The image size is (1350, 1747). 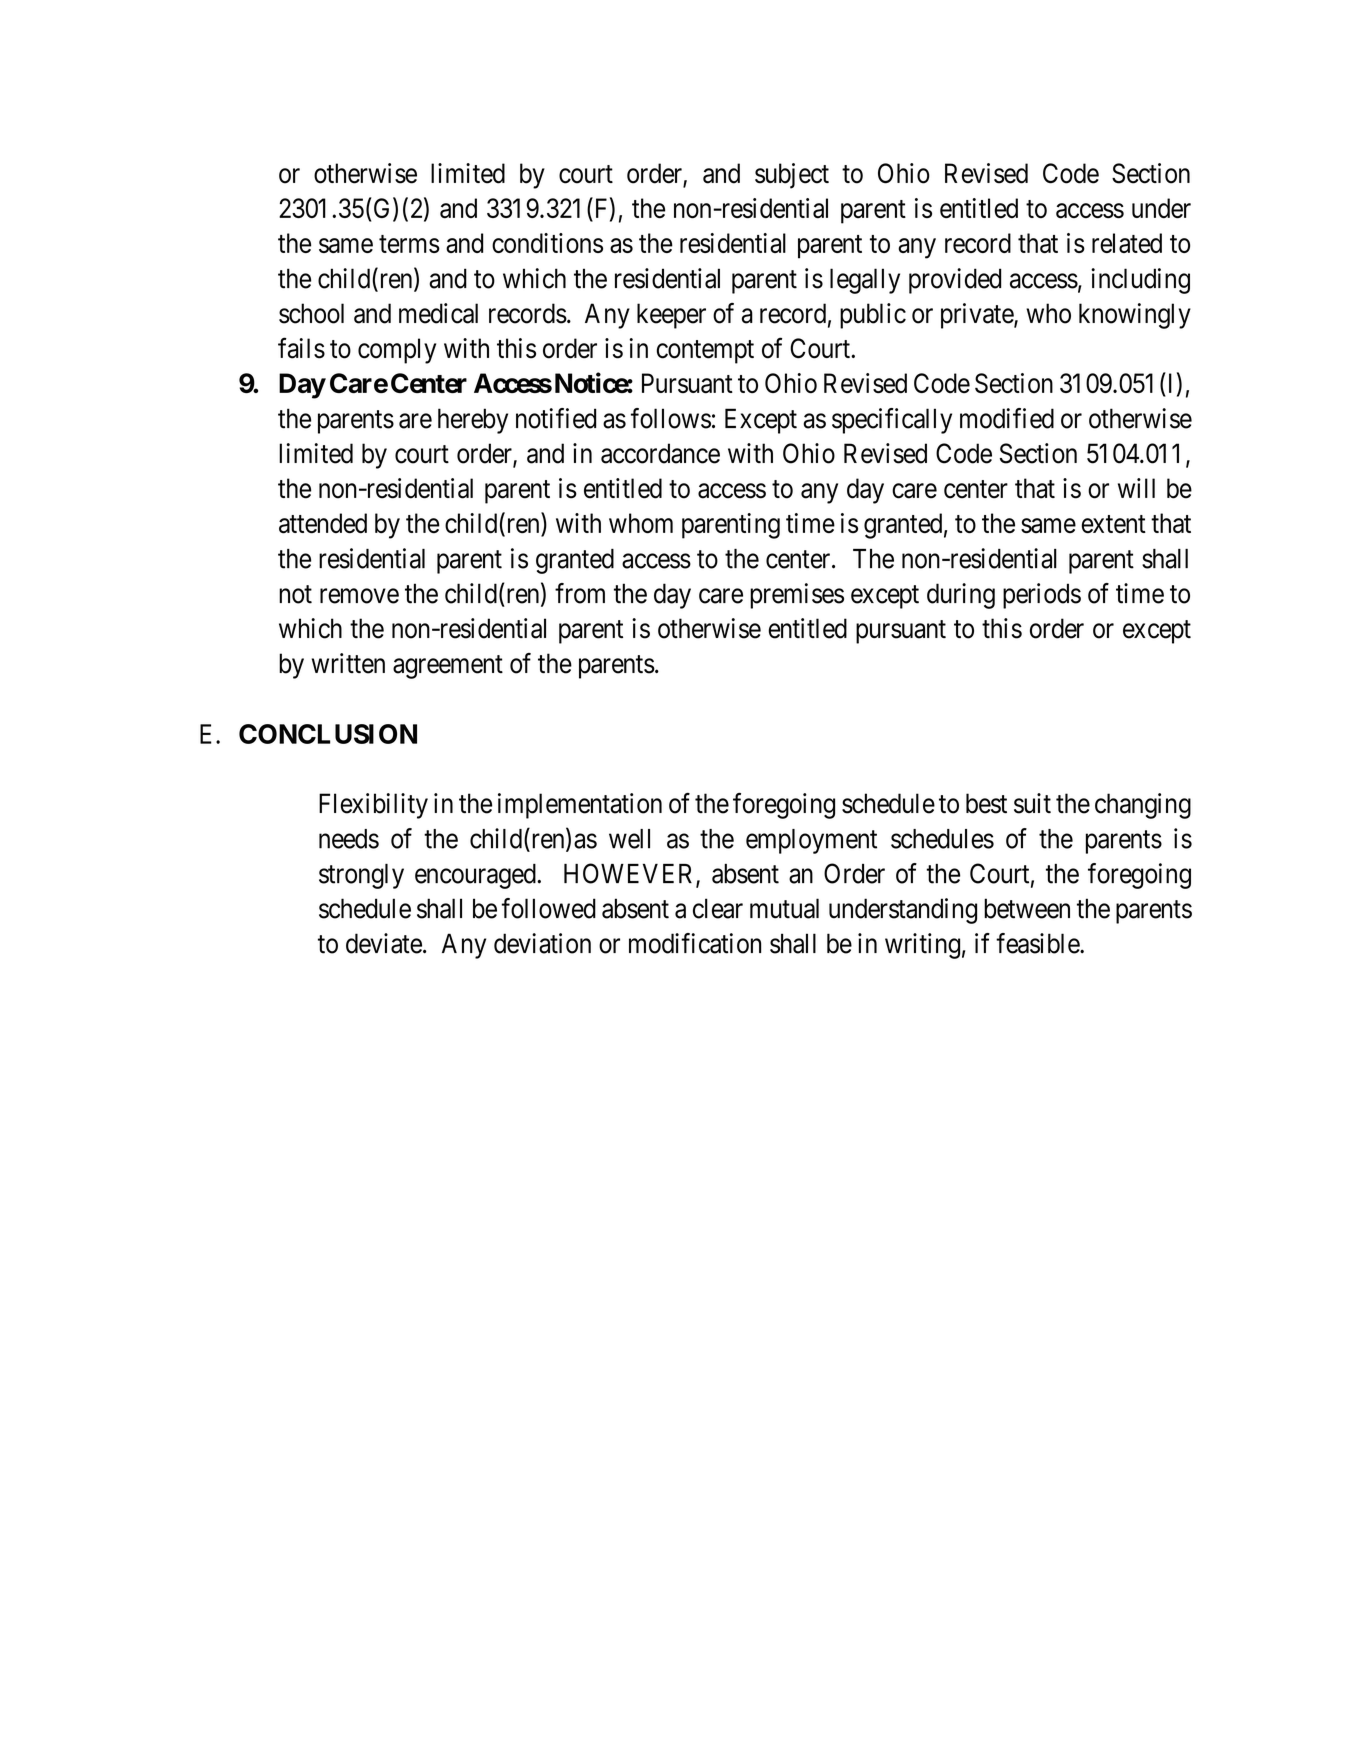 What do you see at coordinates (384, 943) in the screenshot?
I see `deviate` at bounding box center [384, 943].
